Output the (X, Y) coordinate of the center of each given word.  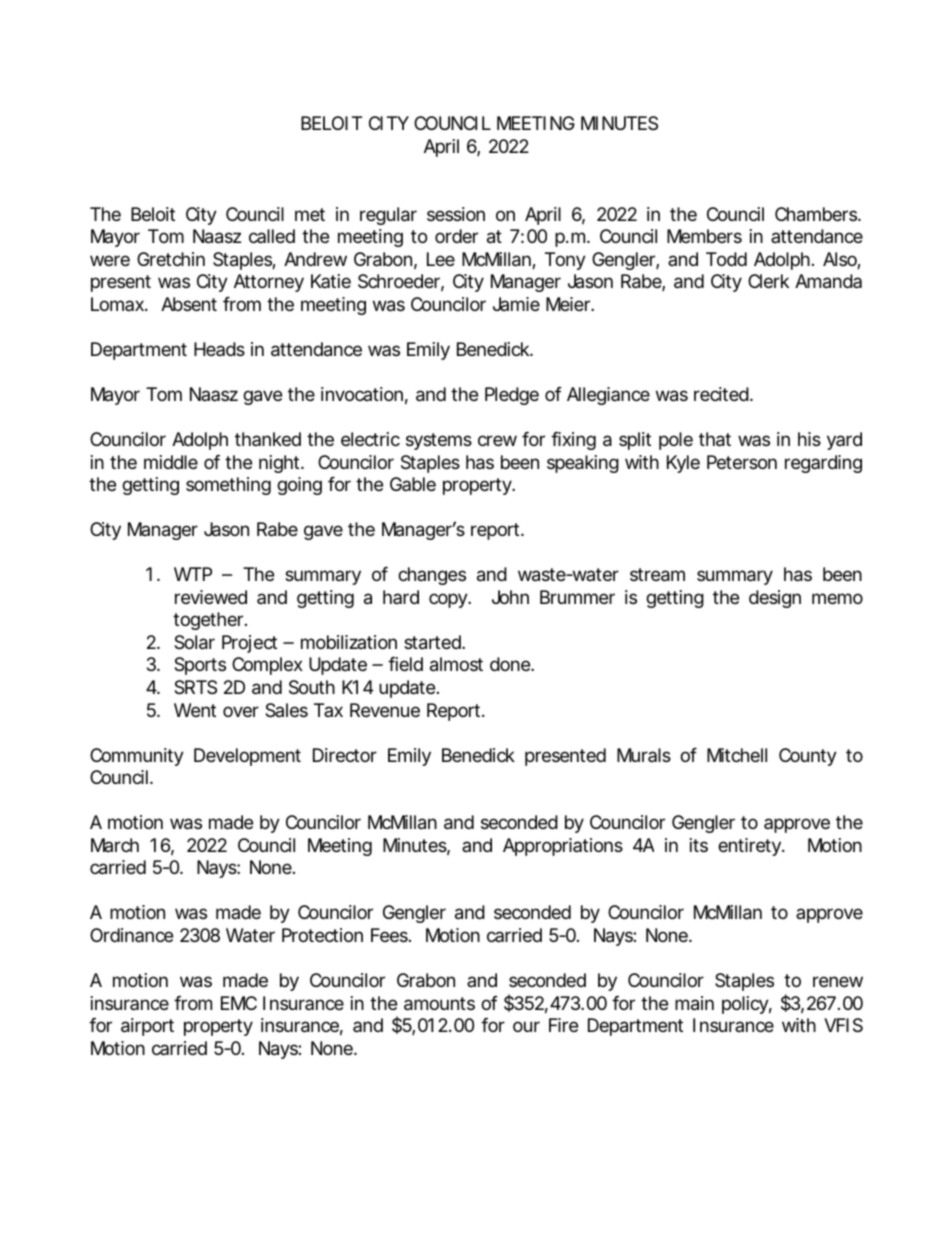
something (228, 486)
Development (247, 757)
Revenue (385, 710)
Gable (413, 484)
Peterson (742, 462)
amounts (439, 1004)
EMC (239, 1003)
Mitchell (737, 755)
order (456, 236)
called (272, 236)
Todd (726, 259)
